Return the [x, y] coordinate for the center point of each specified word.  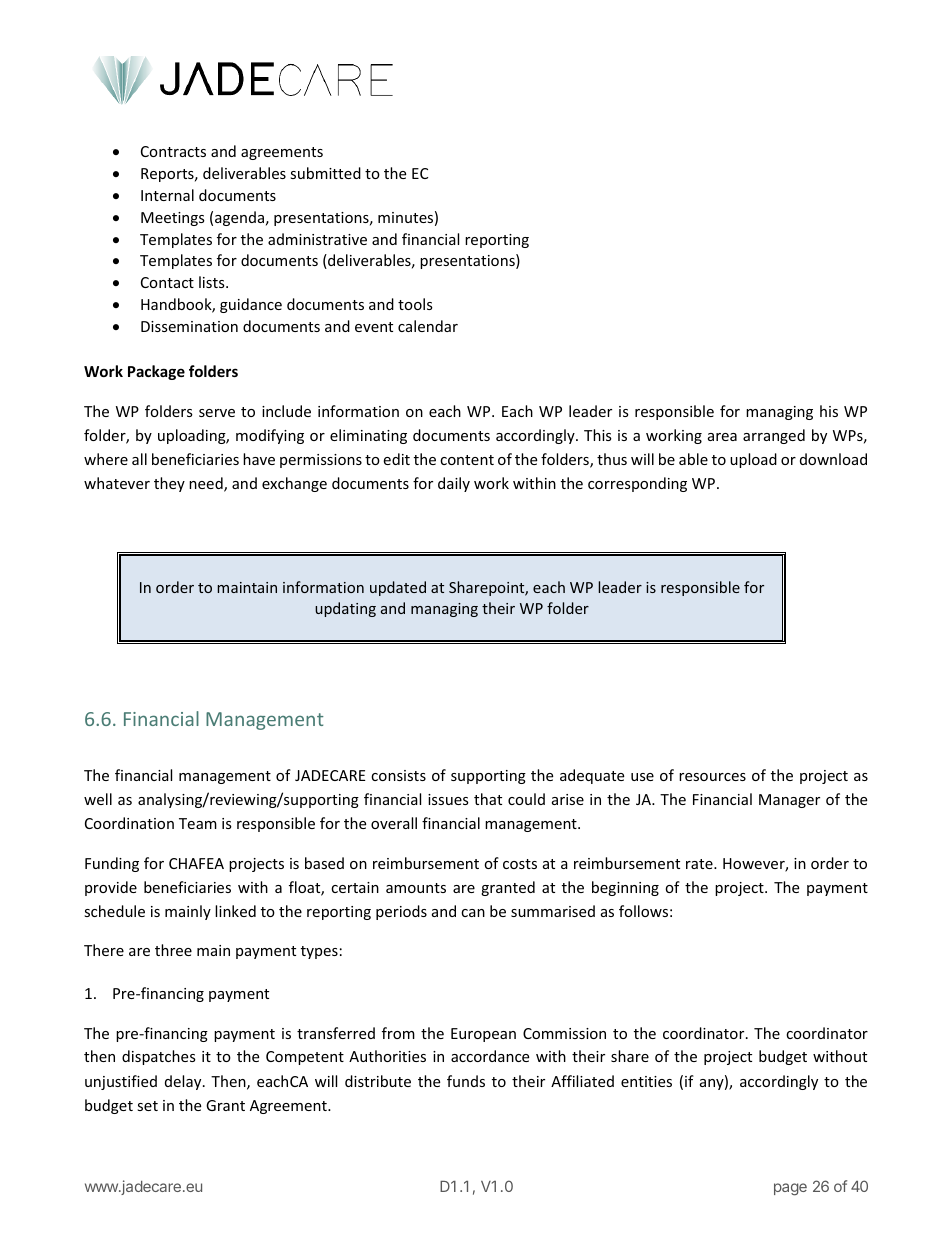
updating [345, 609]
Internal [167, 195]
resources [712, 777]
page [790, 1189]
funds [466, 1081]
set [147, 1106]
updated [398, 588]
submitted [325, 173]
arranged [774, 436]
